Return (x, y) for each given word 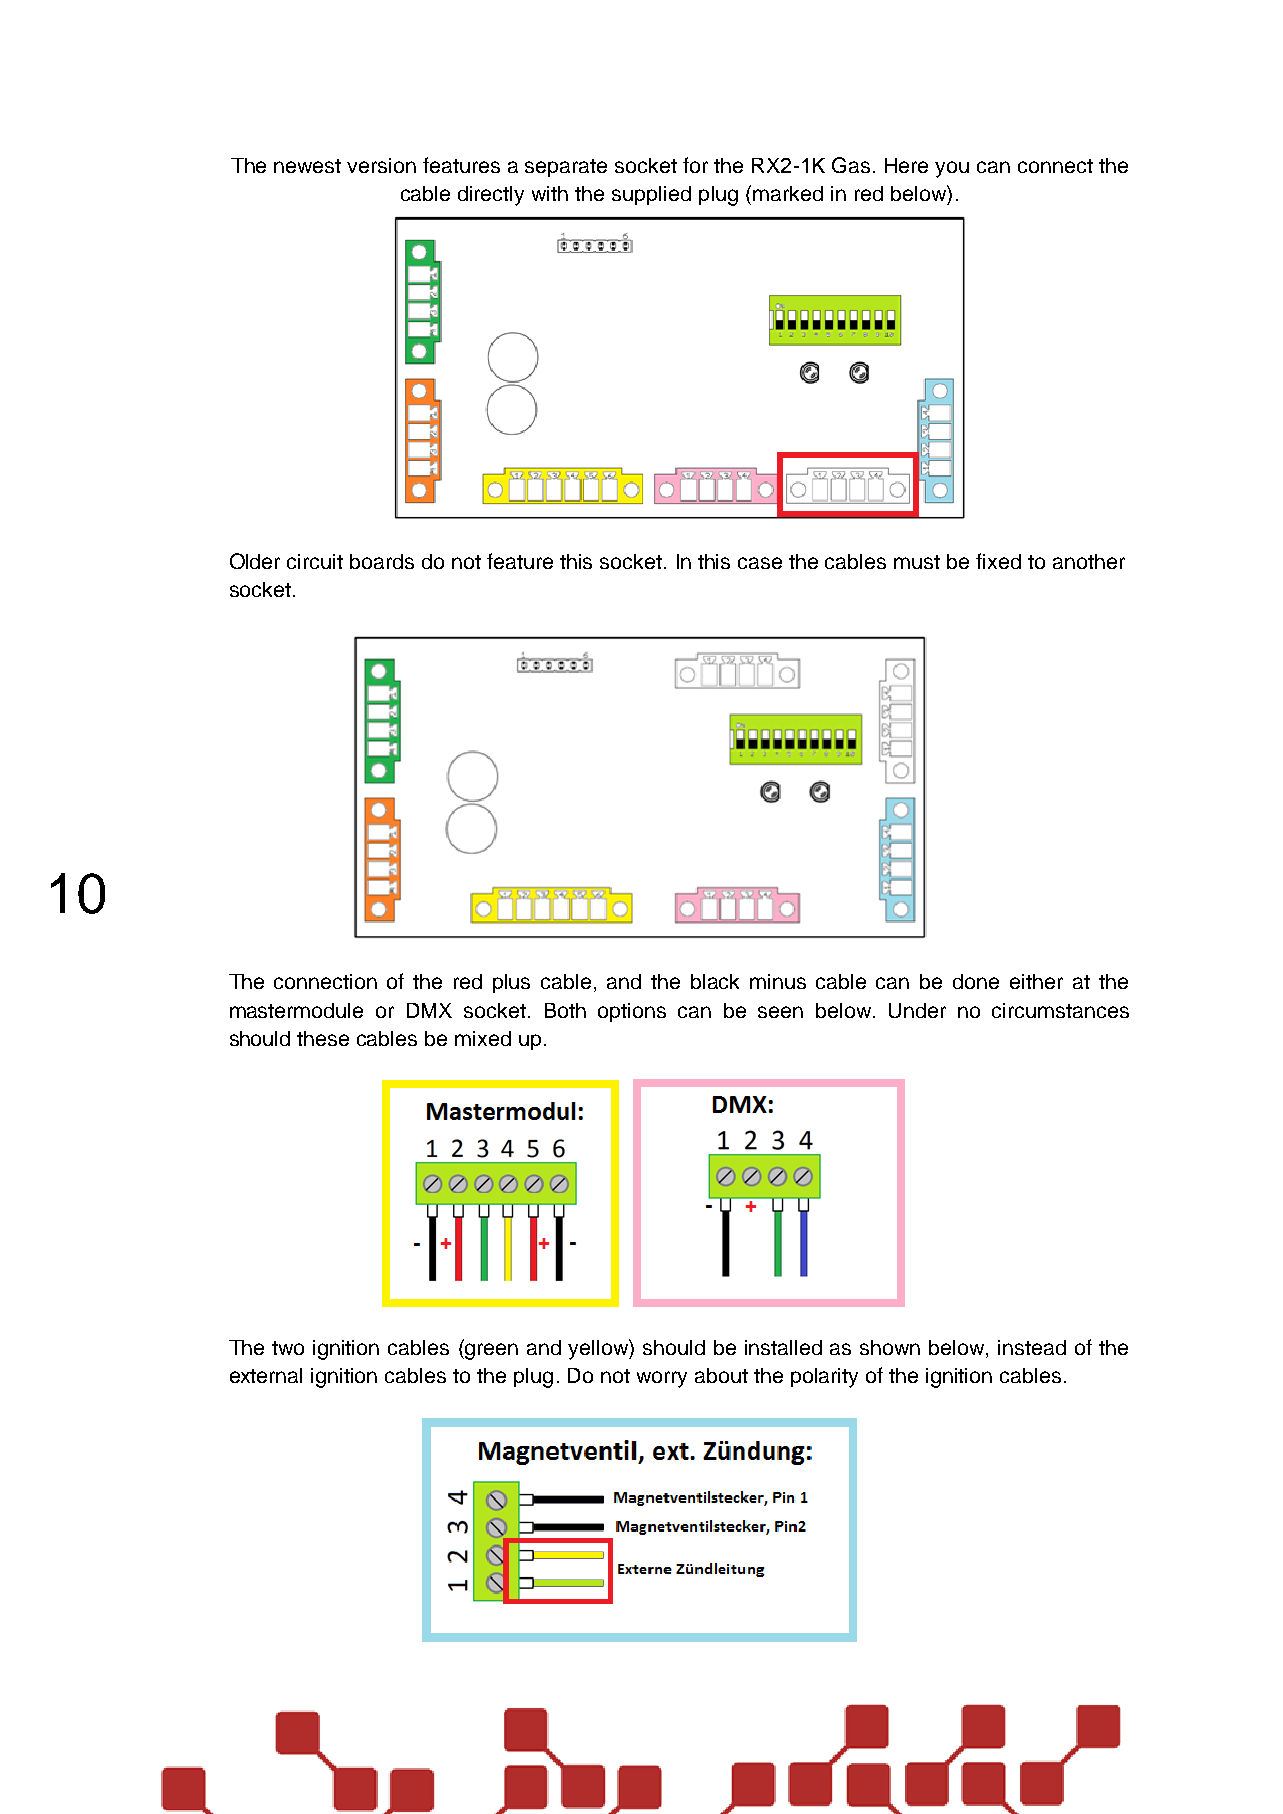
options (632, 1012)
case (760, 563)
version (381, 165)
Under (917, 1010)
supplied (651, 195)
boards (382, 561)
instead (1032, 1347)
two (288, 1348)
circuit (315, 561)
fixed (998, 561)
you (952, 169)
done (976, 981)
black (715, 981)
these (323, 1038)
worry (662, 1379)
